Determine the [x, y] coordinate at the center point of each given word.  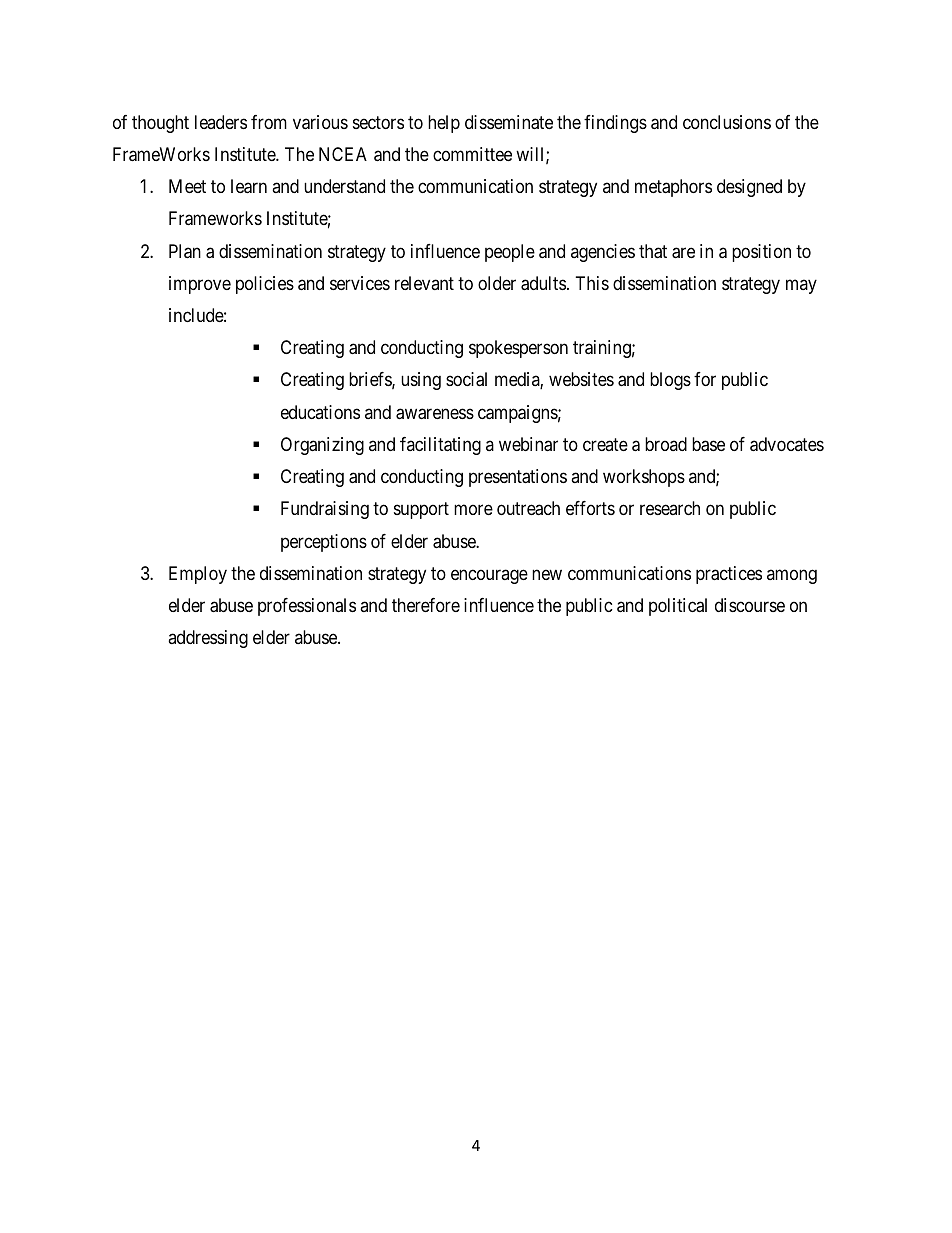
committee [472, 154]
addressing [208, 639]
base [708, 444]
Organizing [322, 446]
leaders [221, 122]
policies [265, 285]
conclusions [727, 122]
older [497, 283]
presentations [518, 478]
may [801, 286]
